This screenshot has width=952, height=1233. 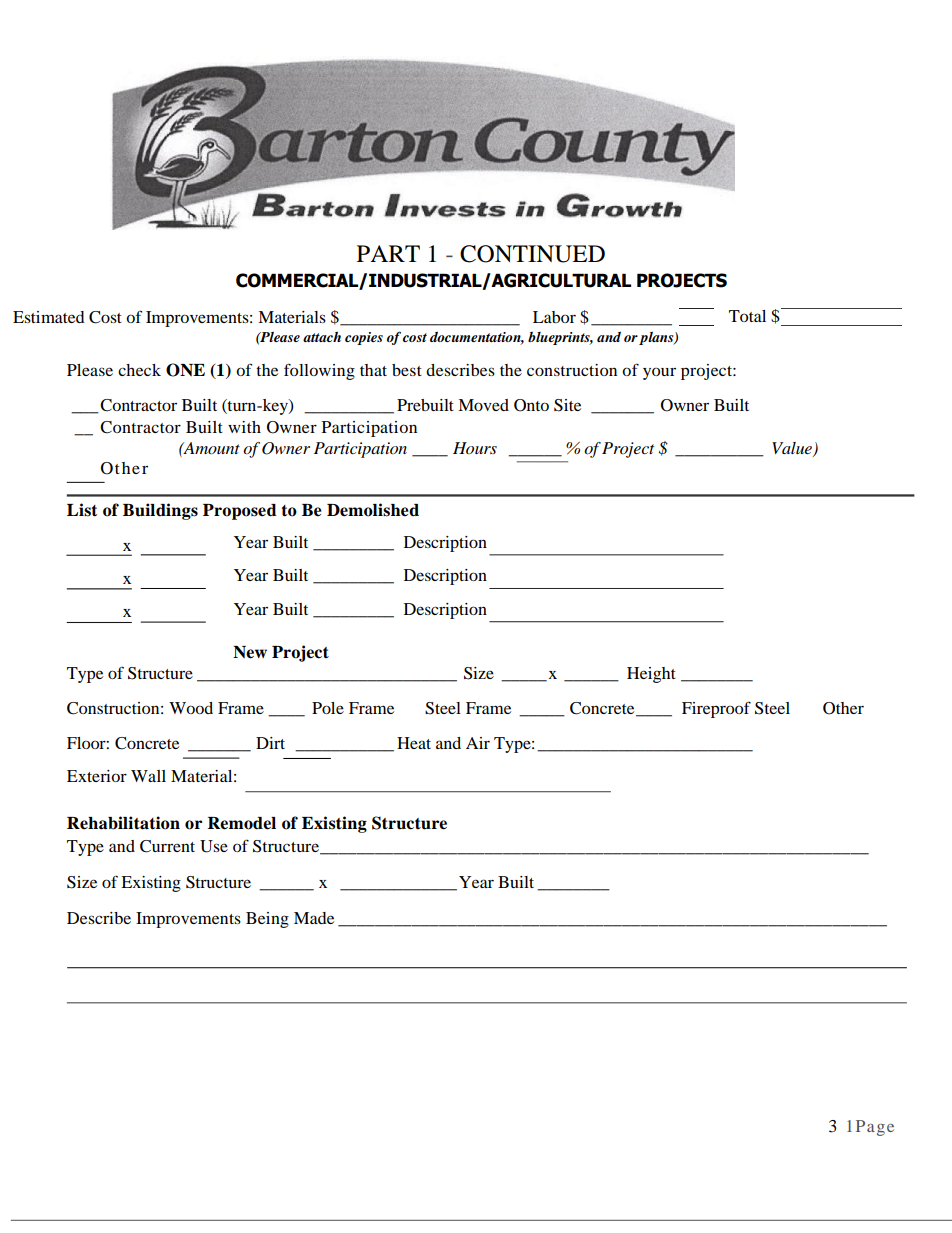 What do you see at coordinates (160, 511) in the screenshot?
I see `Buildings` at bounding box center [160, 511].
